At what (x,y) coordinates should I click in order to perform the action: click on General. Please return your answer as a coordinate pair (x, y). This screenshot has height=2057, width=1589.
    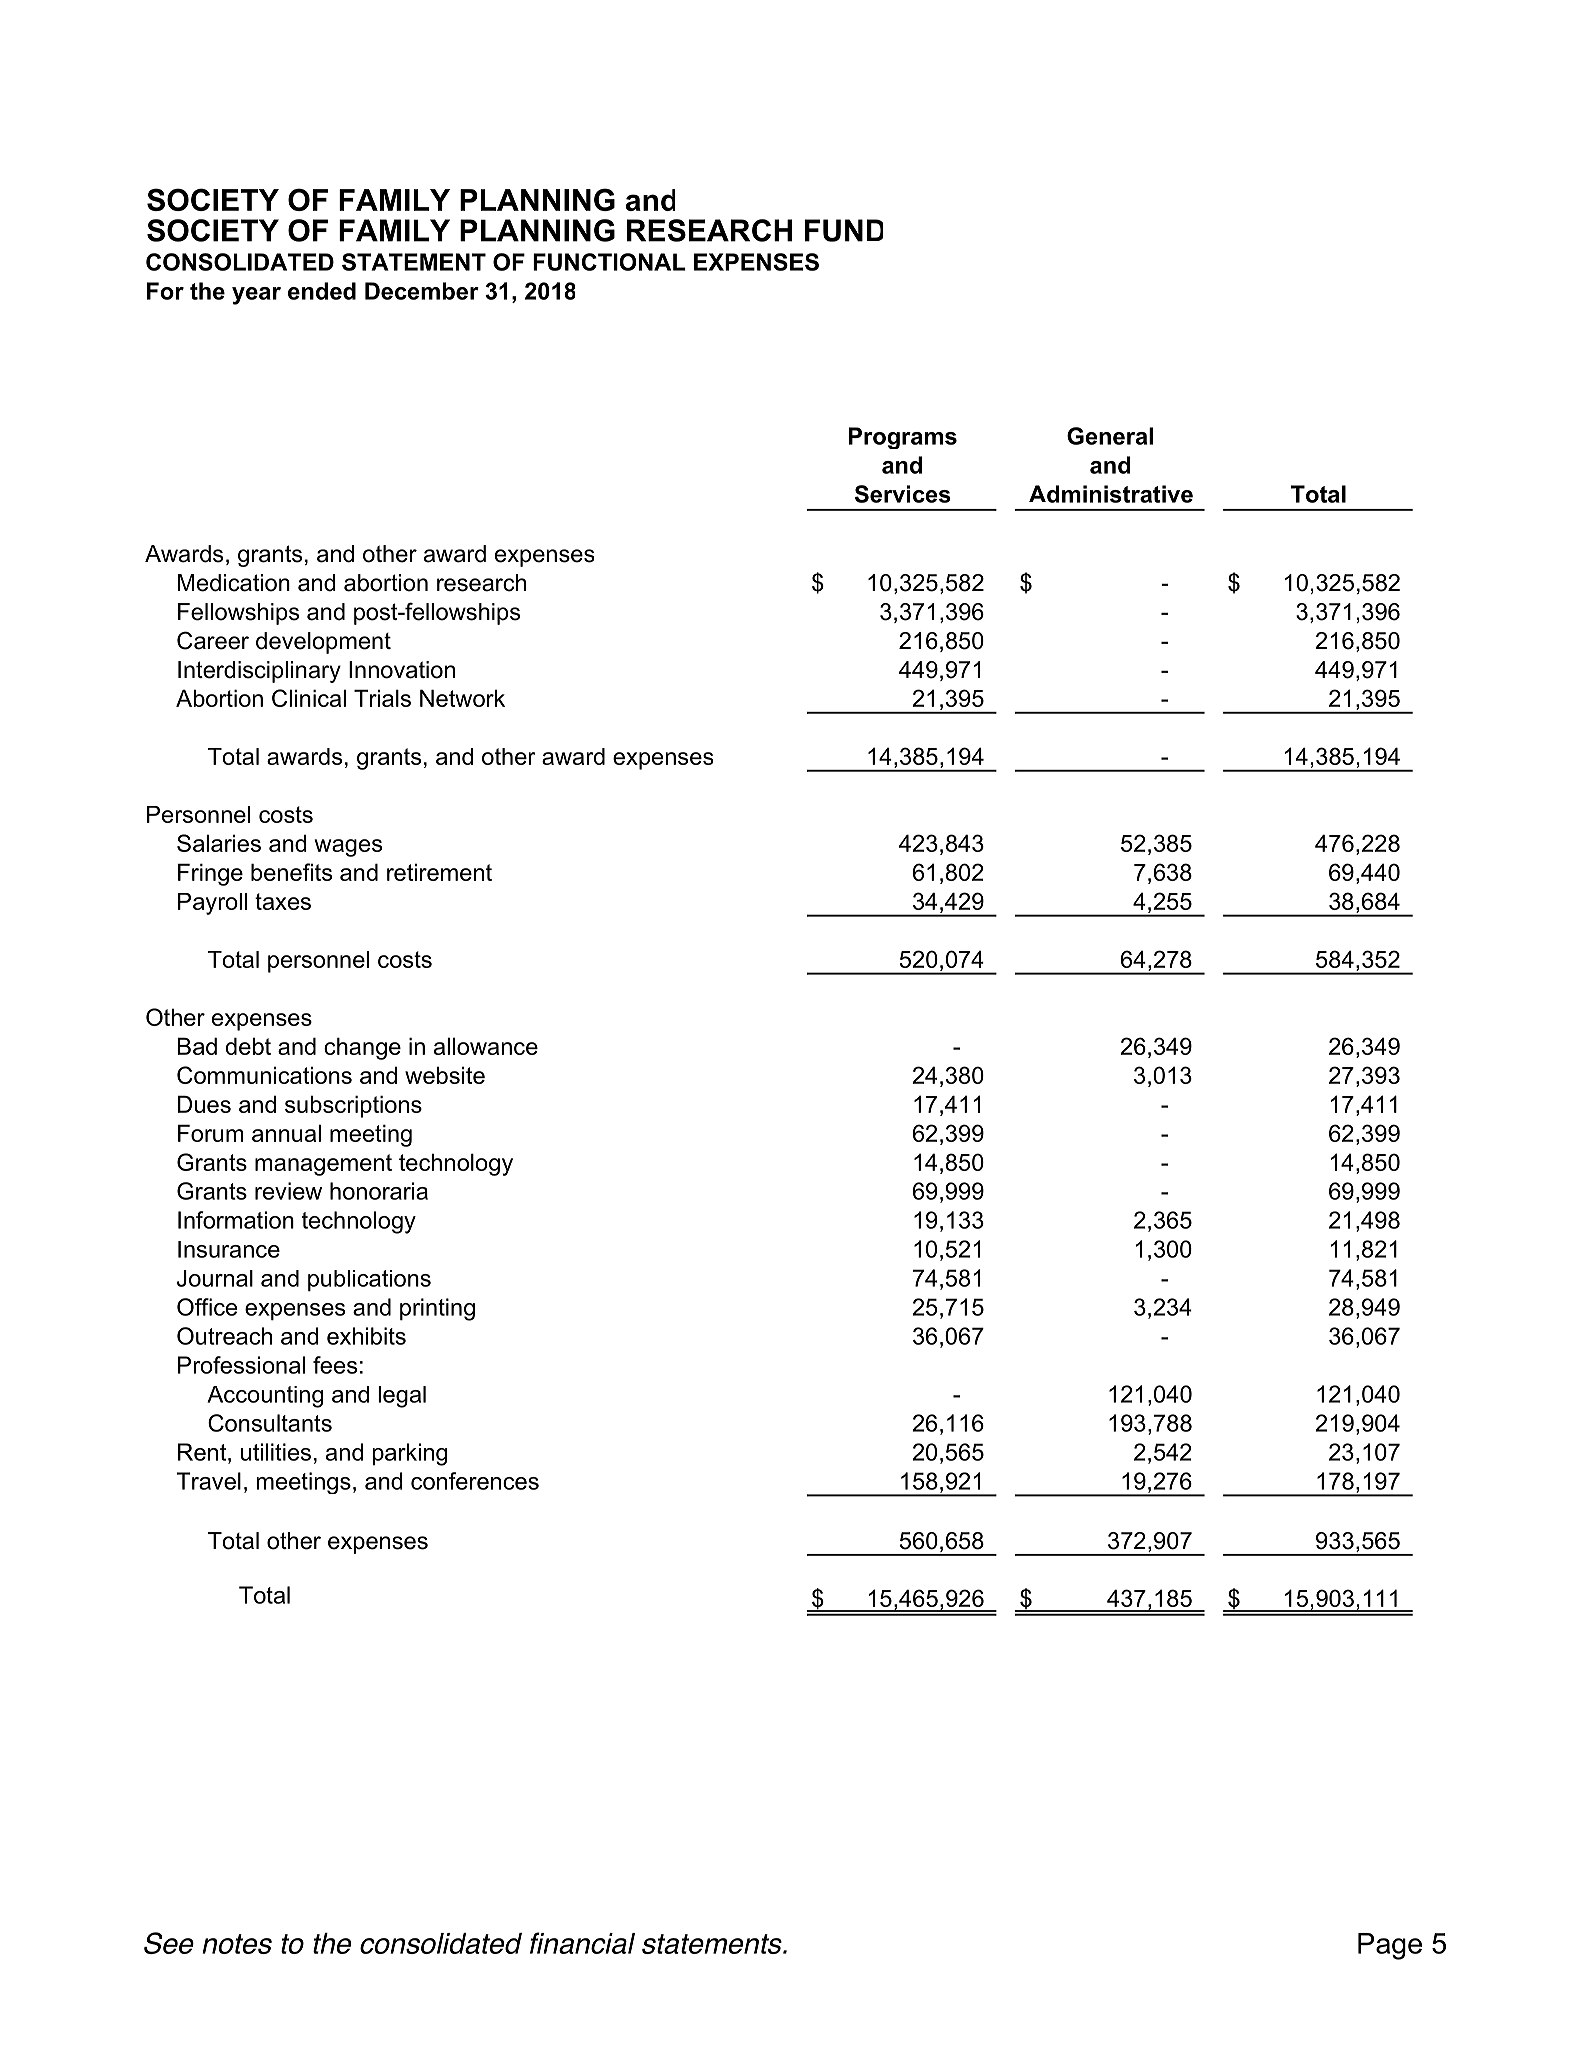
    Looking at the image, I should click on (1110, 436).
